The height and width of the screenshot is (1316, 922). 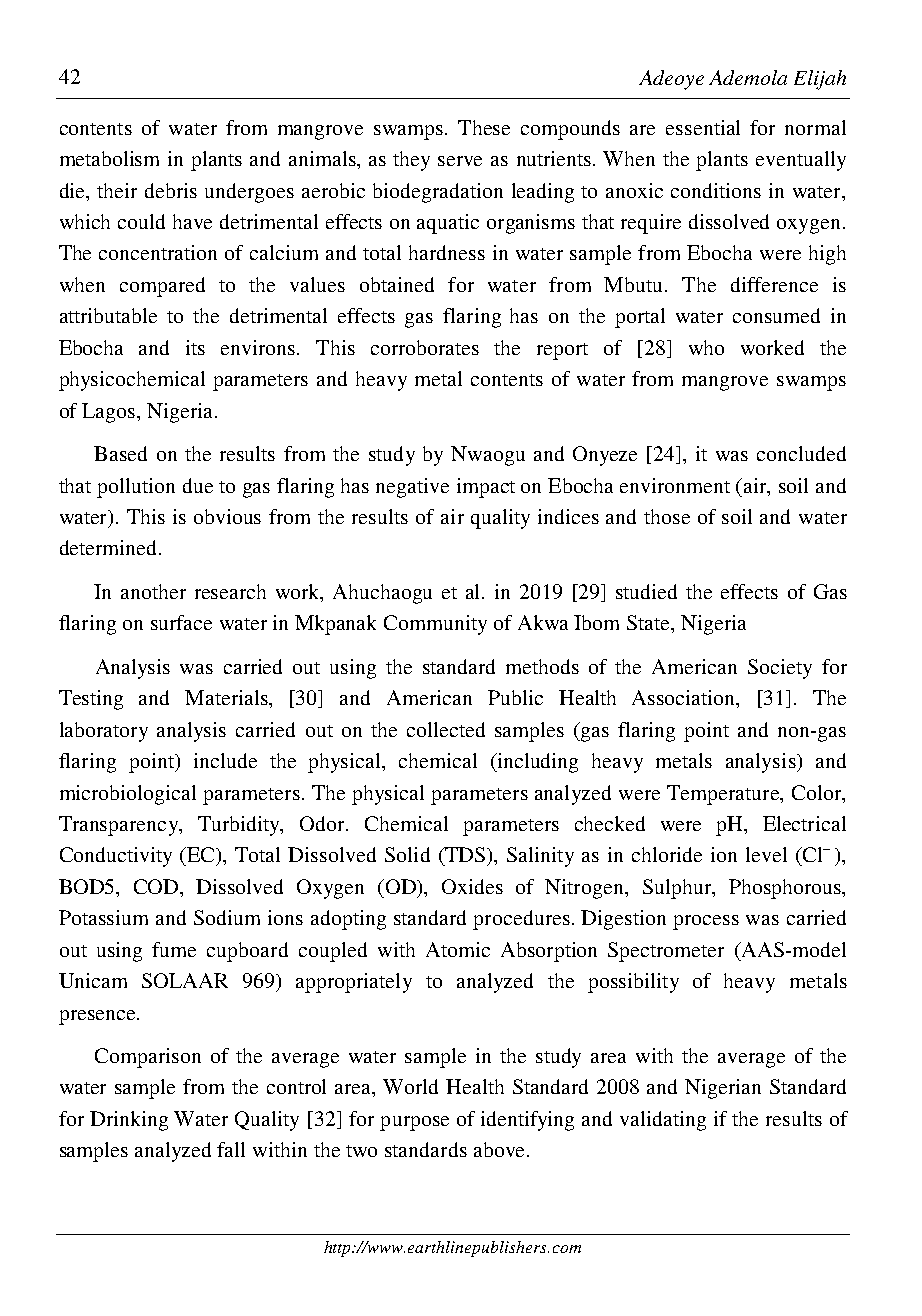 What do you see at coordinates (484, 127) in the screenshot?
I see `These` at bounding box center [484, 127].
